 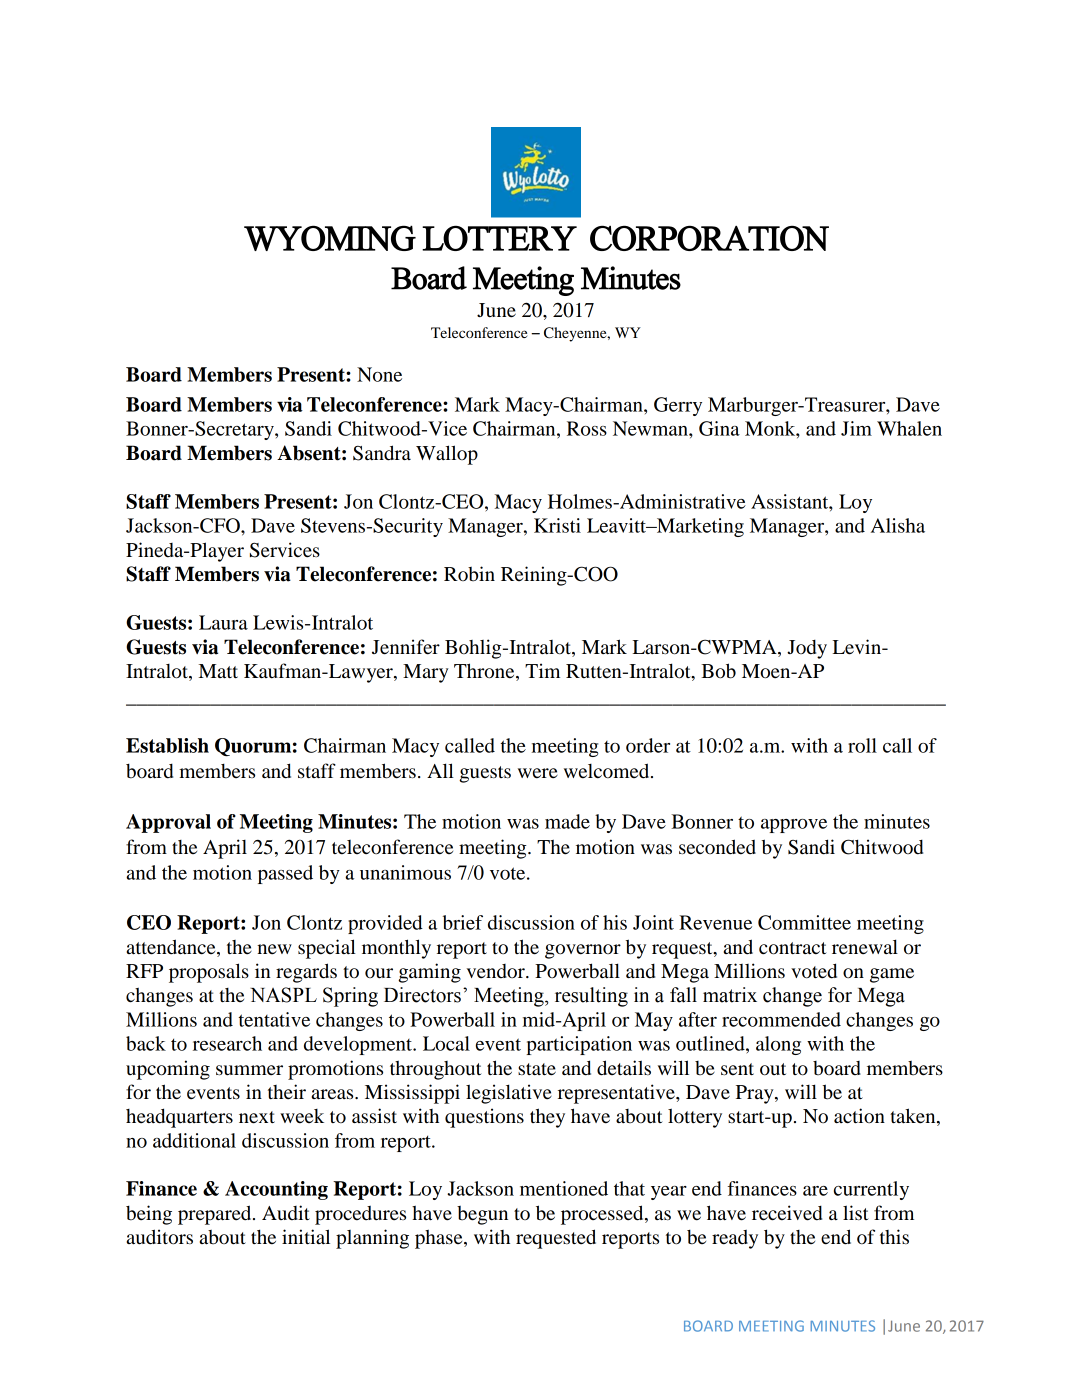 What do you see at coordinates (209, 973) in the screenshot?
I see `proposals` at bounding box center [209, 973].
